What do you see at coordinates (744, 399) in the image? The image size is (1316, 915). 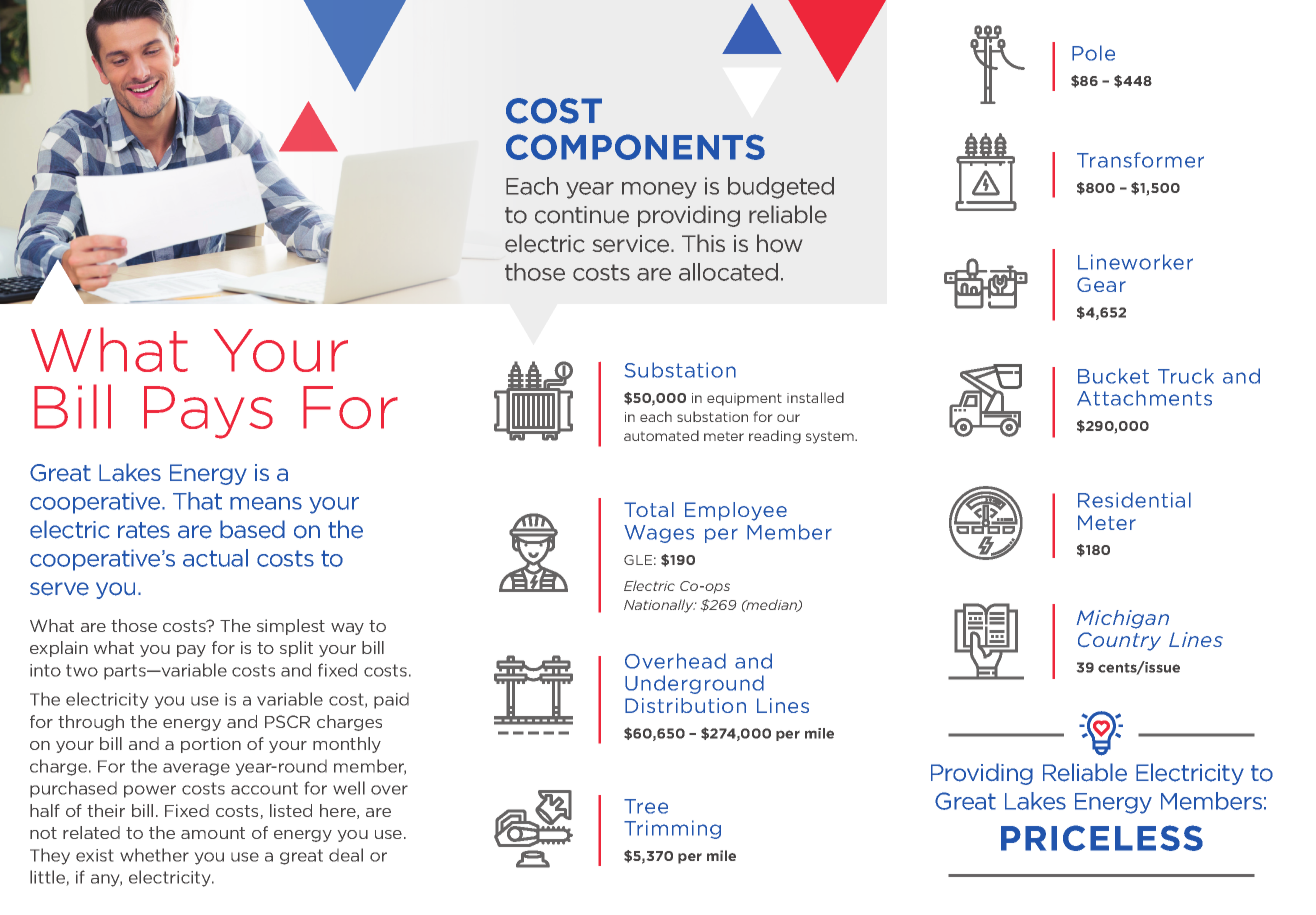 I see `equipment` at bounding box center [744, 399].
